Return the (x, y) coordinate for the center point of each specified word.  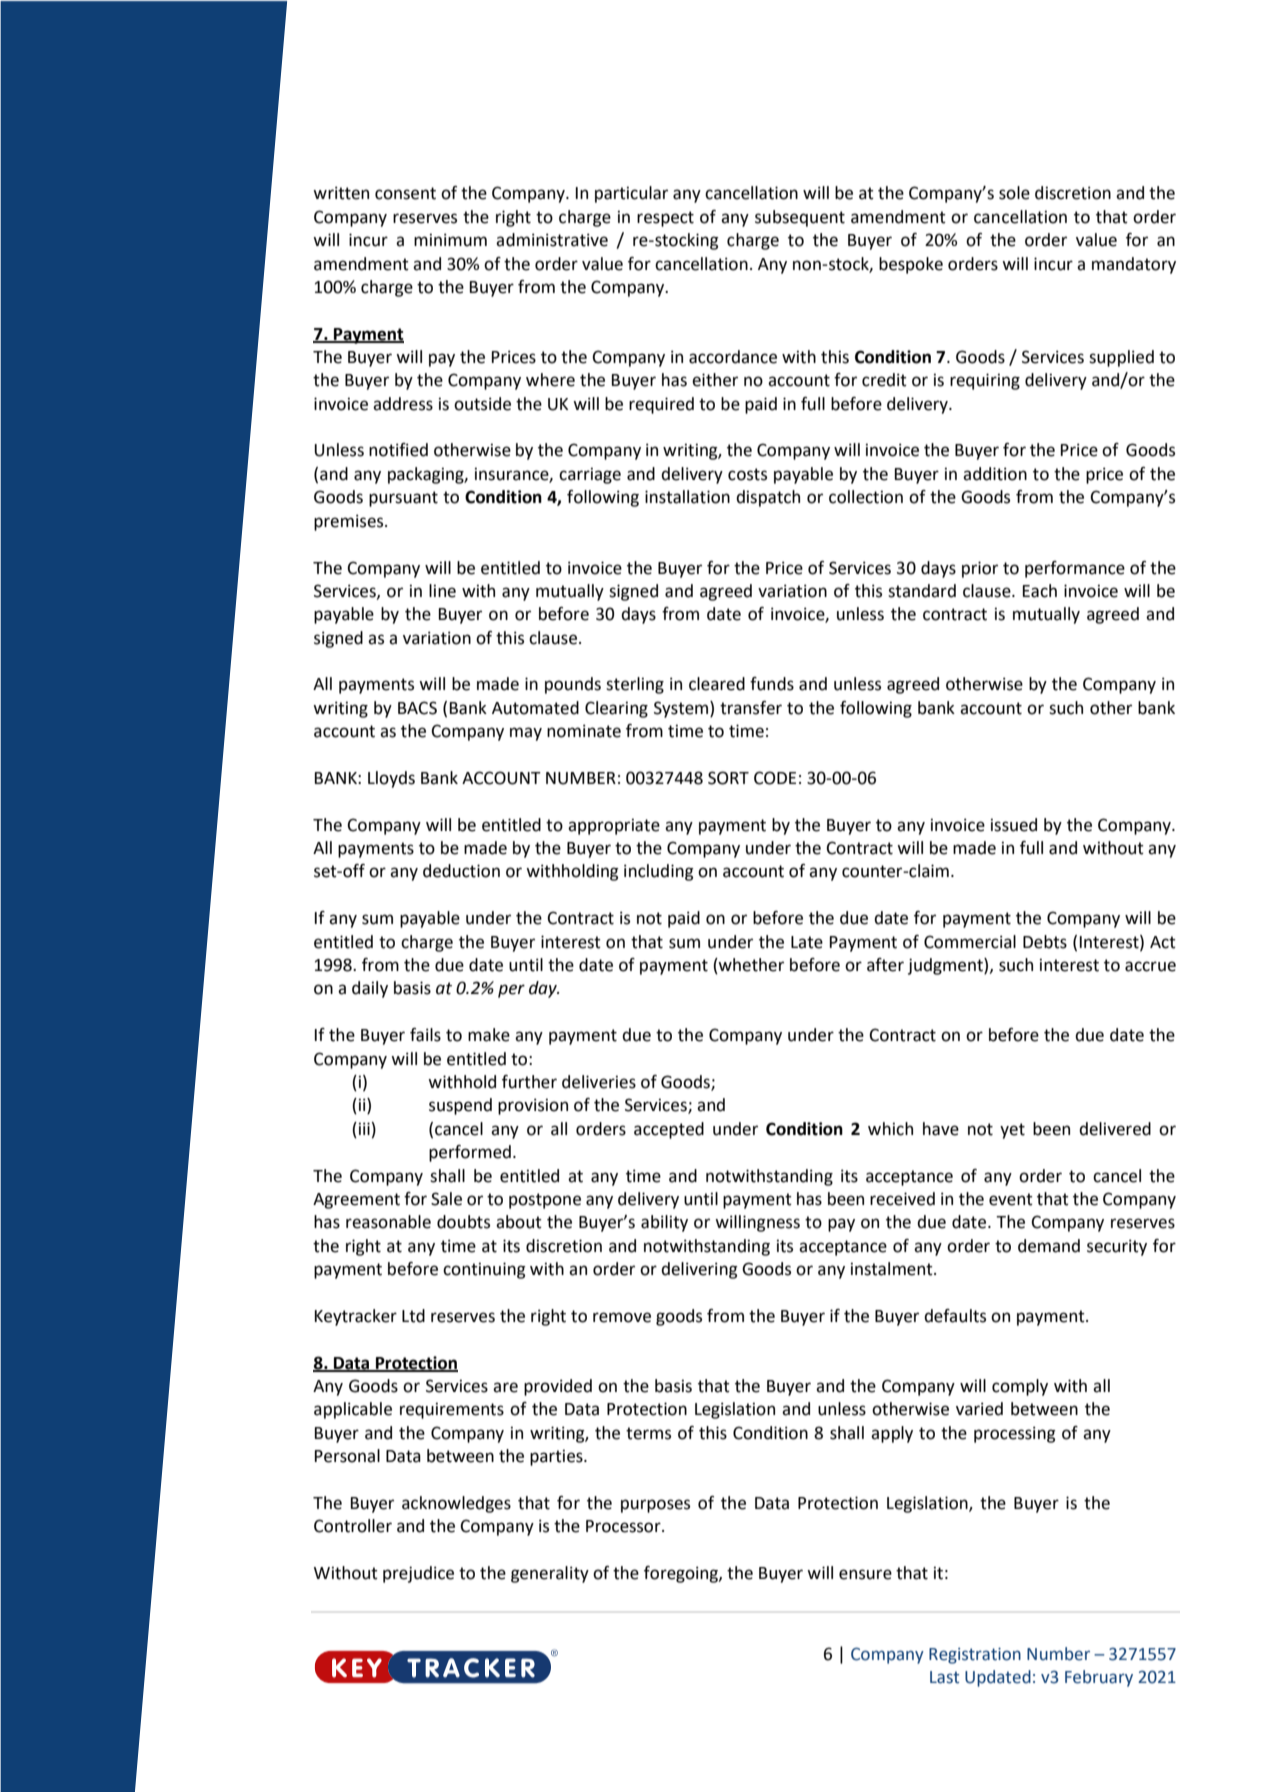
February (1099, 1678)
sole (1014, 193)
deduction (461, 871)
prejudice (418, 1574)
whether (750, 966)
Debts (1045, 942)
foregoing (682, 1574)
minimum (450, 240)
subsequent (800, 218)
